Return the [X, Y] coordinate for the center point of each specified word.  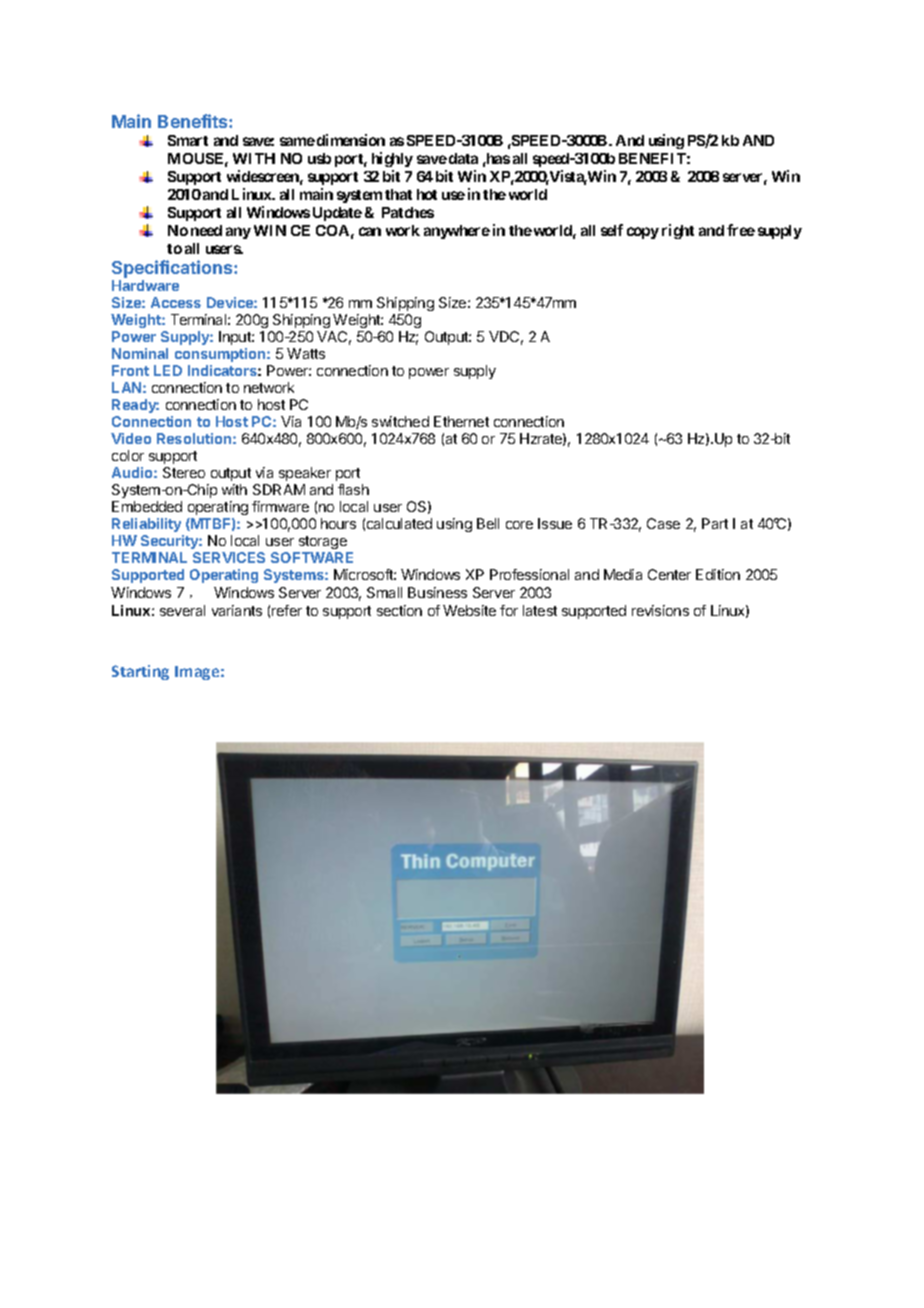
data [463, 158]
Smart [188, 140]
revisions [660, 610]
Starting [140, 672]
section [399, 610]
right [678, 231]
